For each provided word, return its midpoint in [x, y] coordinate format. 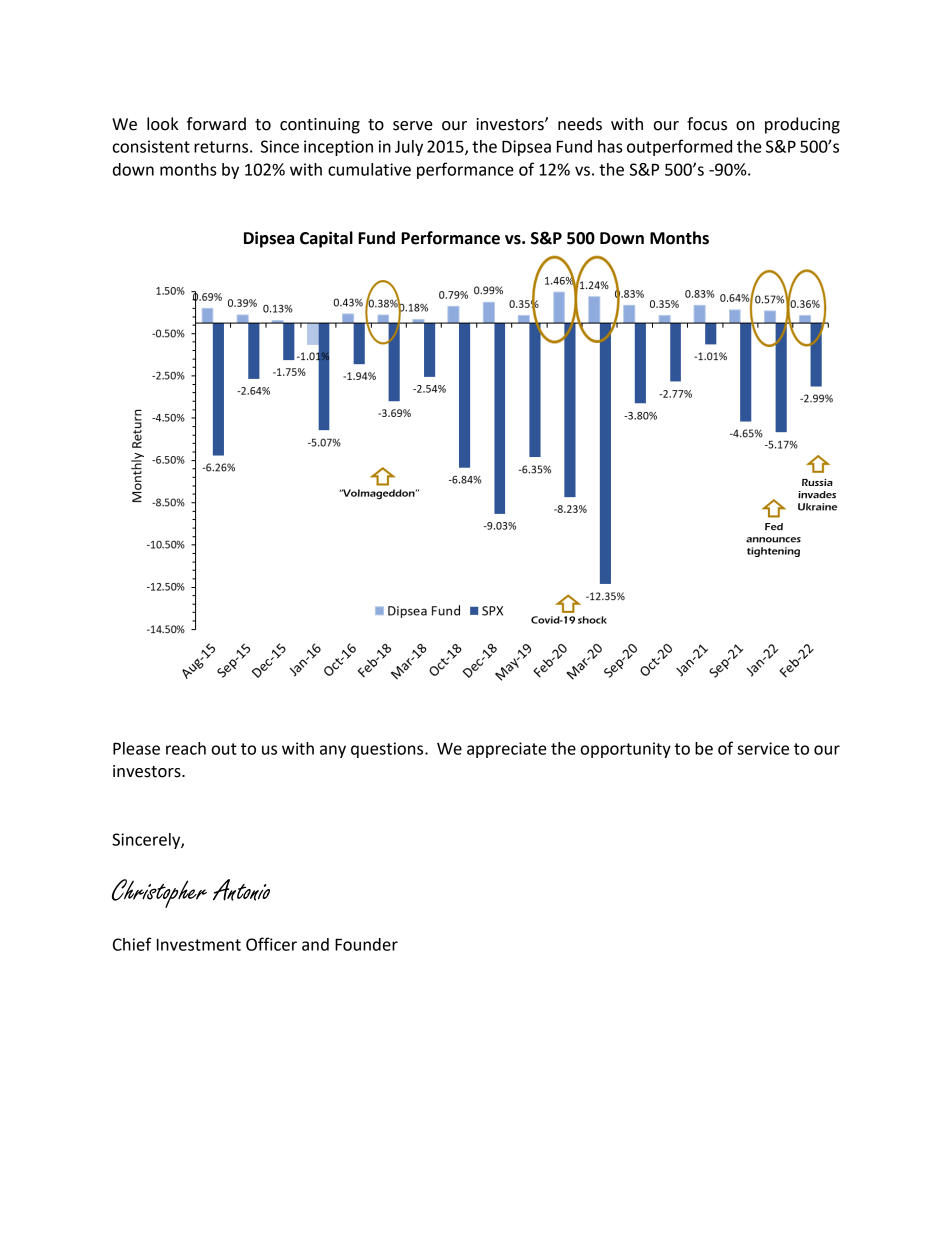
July [409, 148]
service [763, 748]
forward [216, 124]
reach [186, 748]
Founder [366, 944]
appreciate [507, 750]
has [610, 146]
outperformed [679, 147]
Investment [199, 945]
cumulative [369, 169]
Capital [326, 239]
